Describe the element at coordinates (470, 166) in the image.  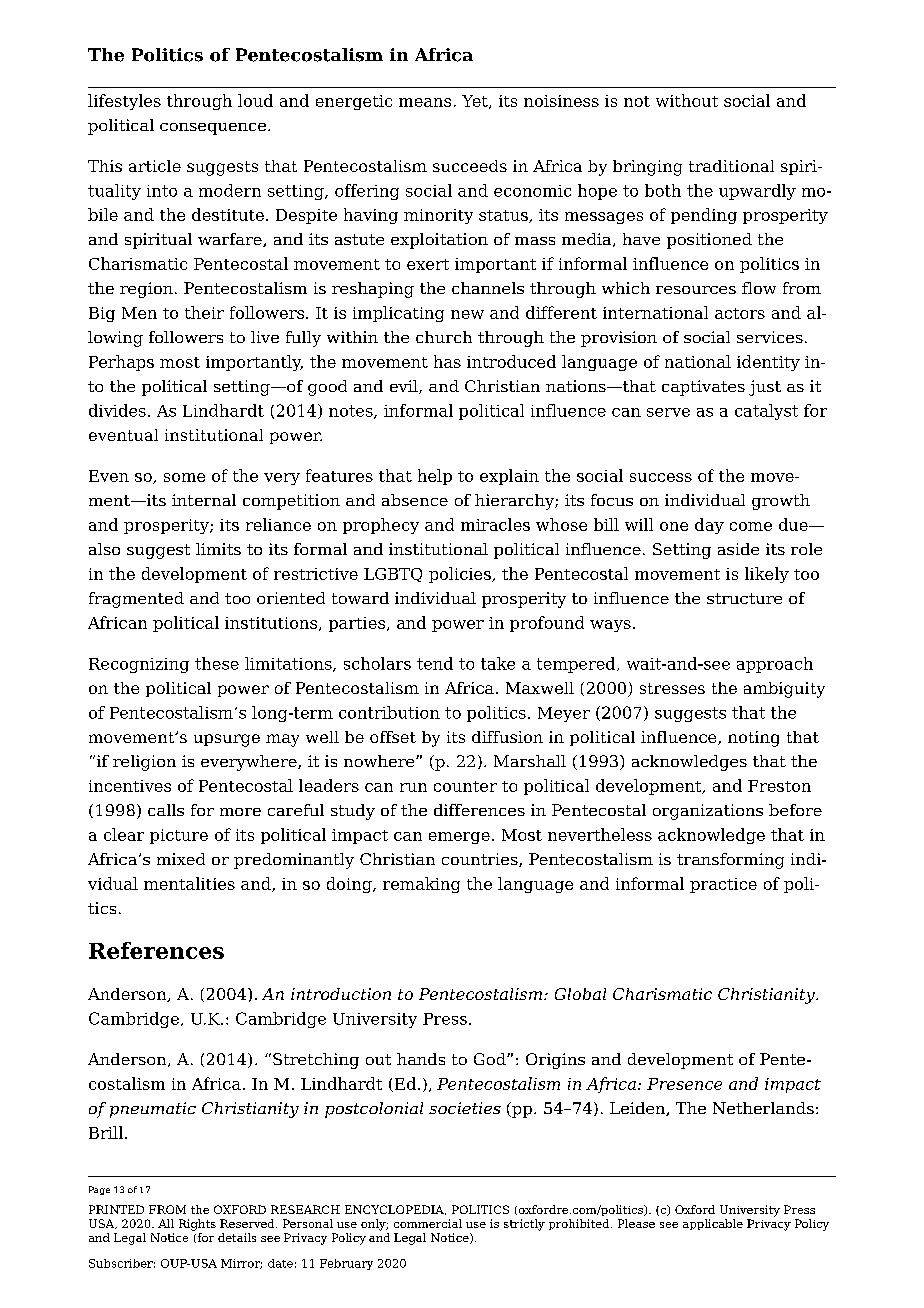
I see `succeeds` at that location.
